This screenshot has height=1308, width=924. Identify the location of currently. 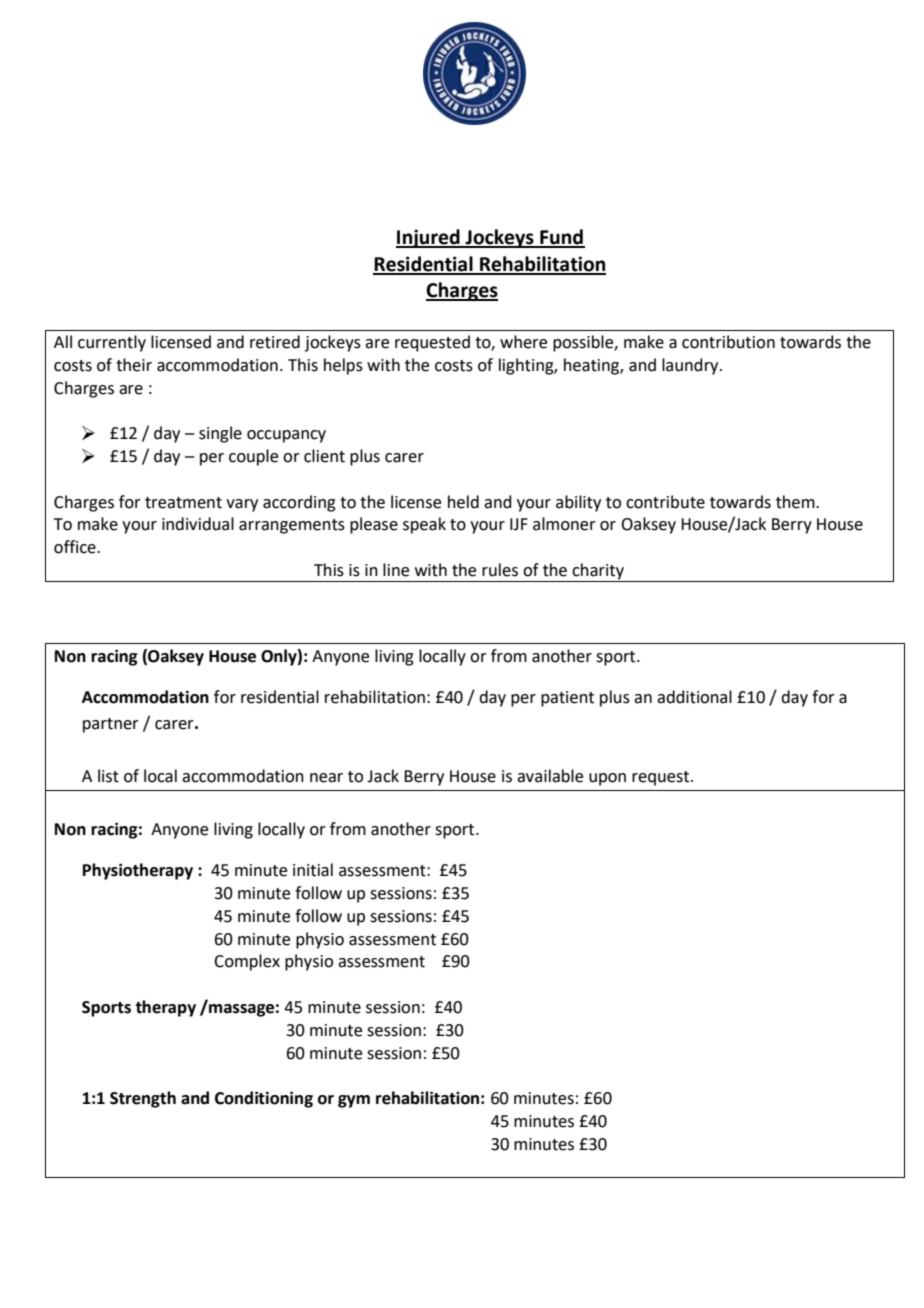
(112, 343).
